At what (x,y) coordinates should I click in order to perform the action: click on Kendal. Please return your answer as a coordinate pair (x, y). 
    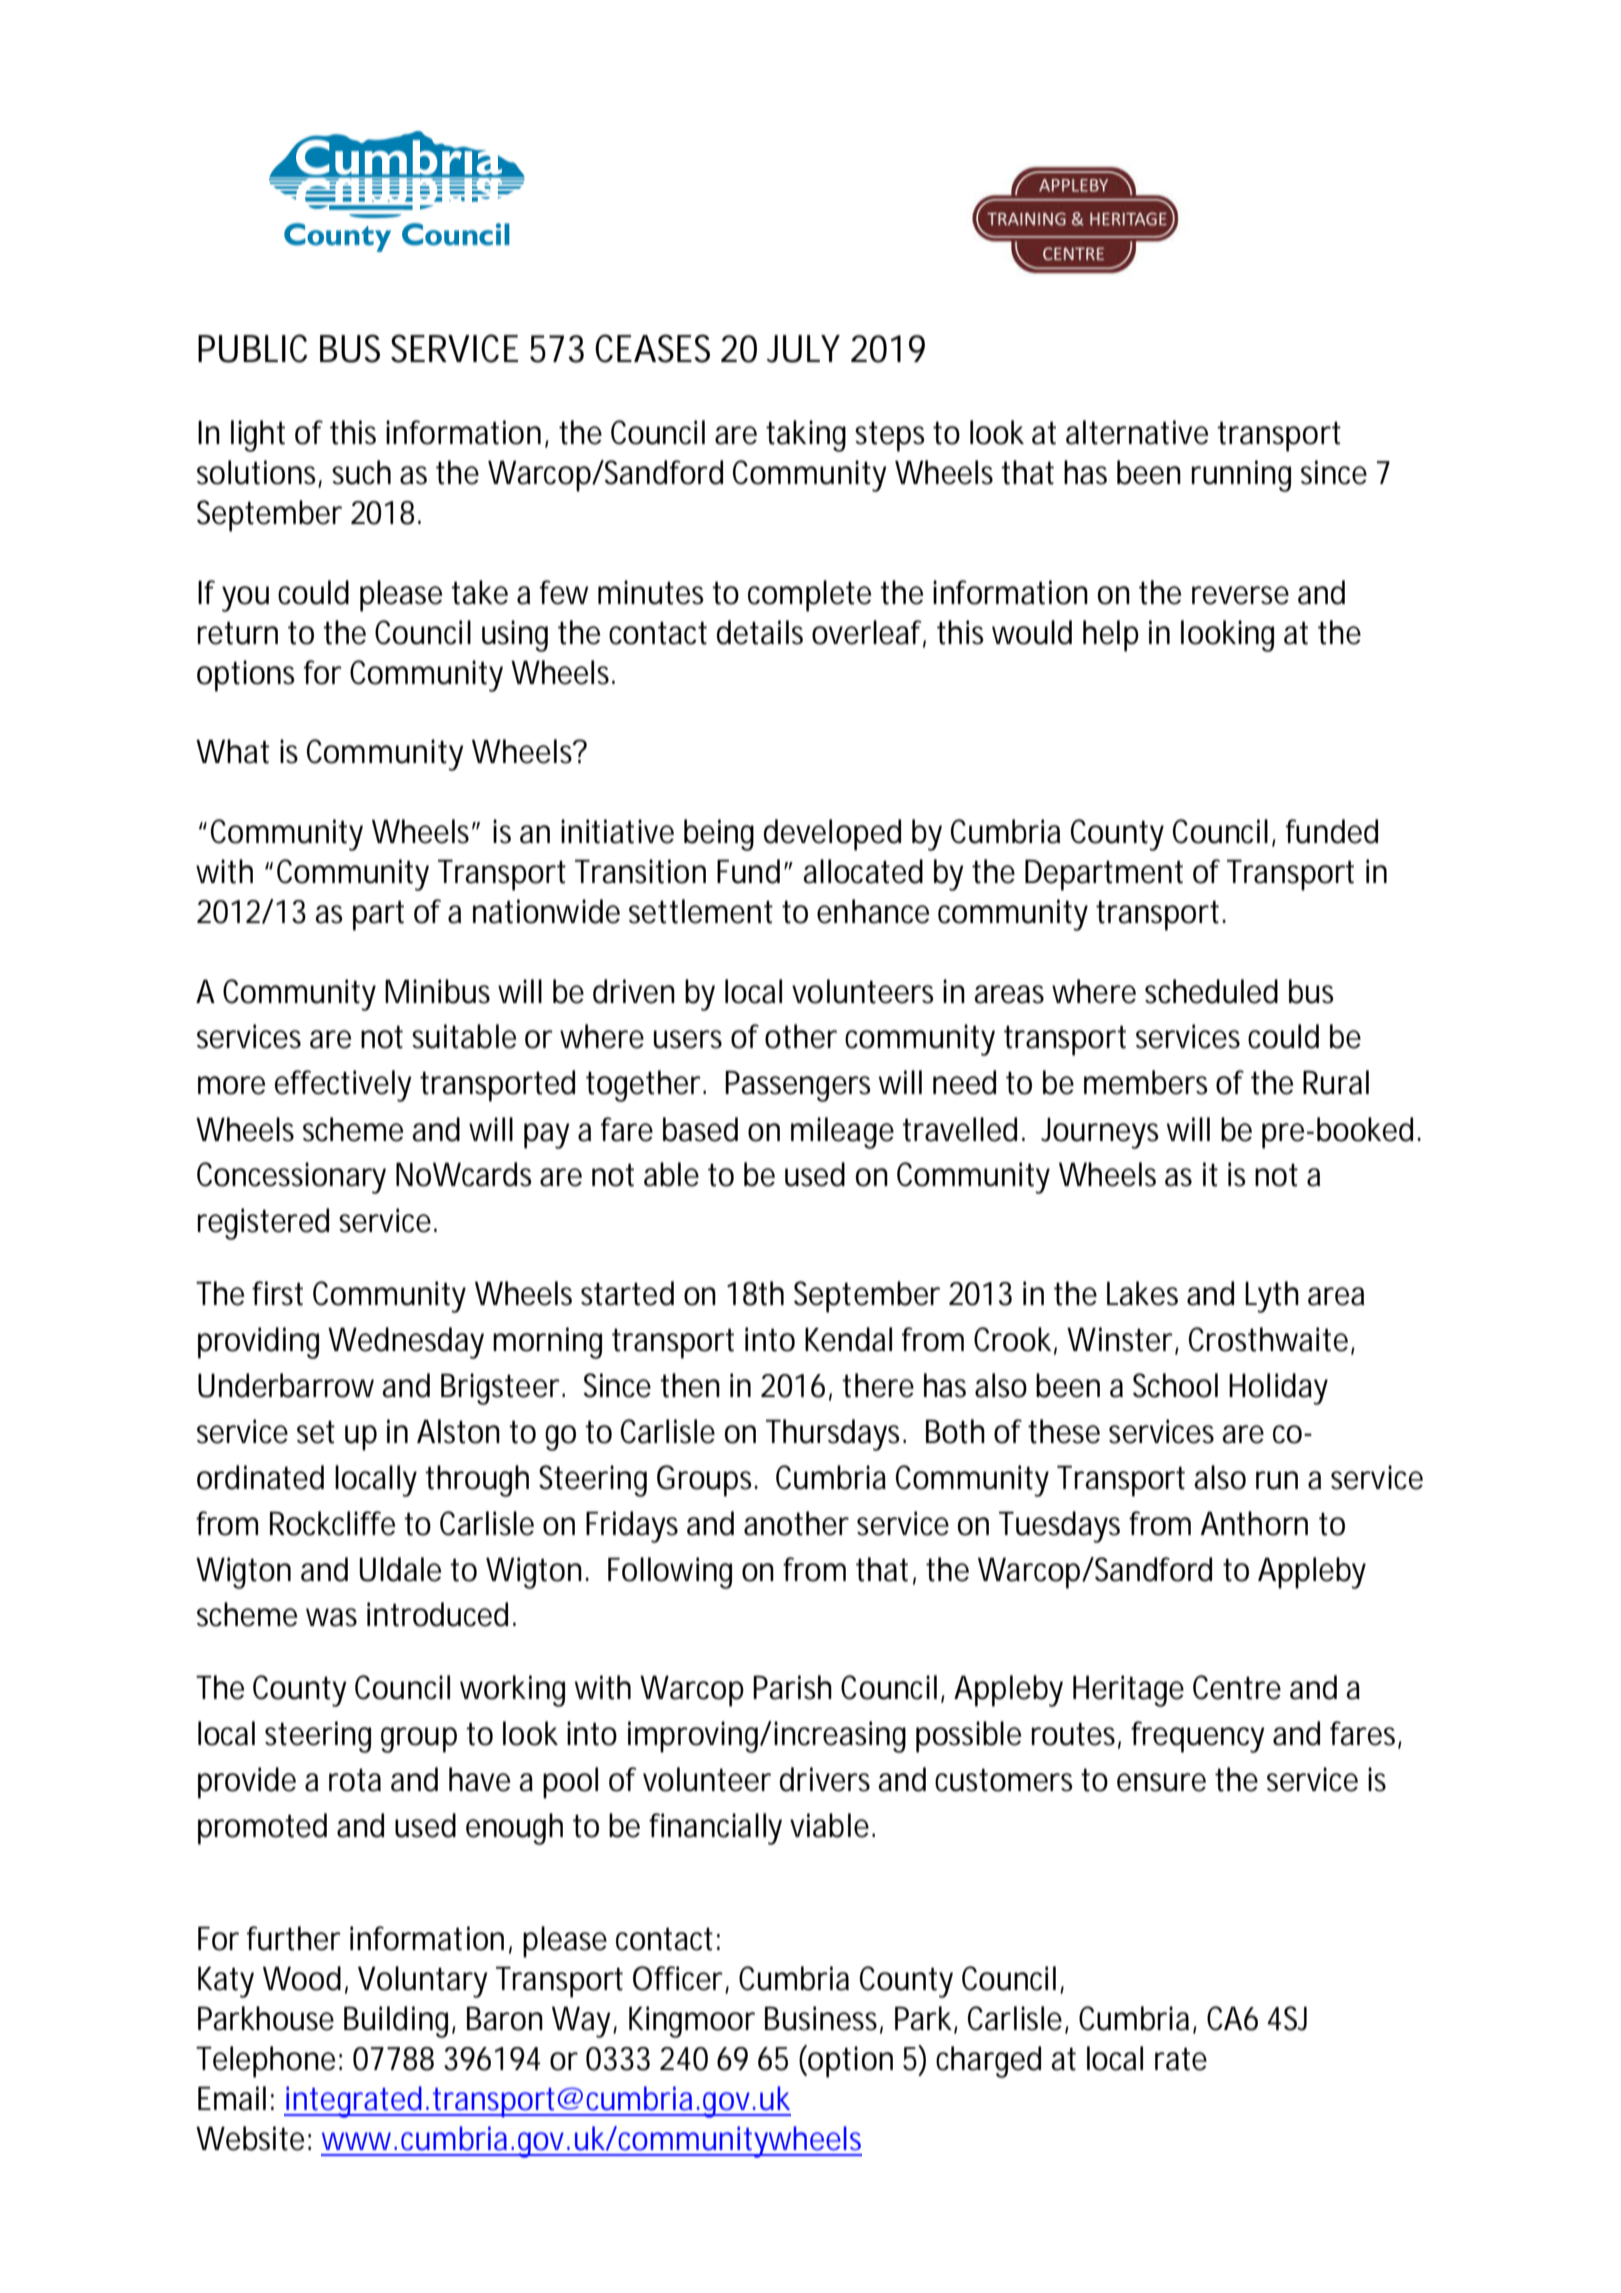
    Looking at the image, I should click on (848, 1339).
